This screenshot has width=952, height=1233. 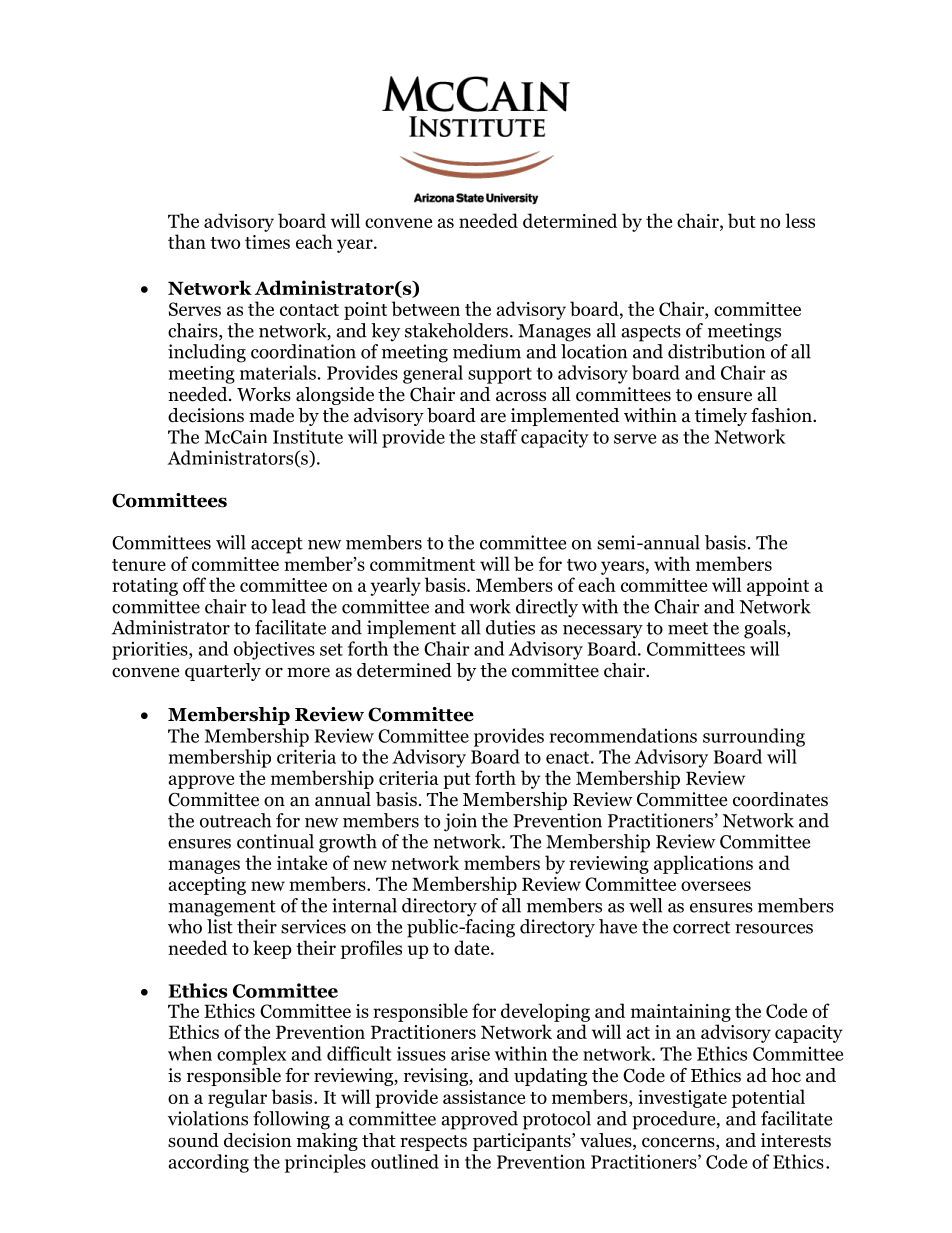 I want to click on management, so click(x=222, y=908).
